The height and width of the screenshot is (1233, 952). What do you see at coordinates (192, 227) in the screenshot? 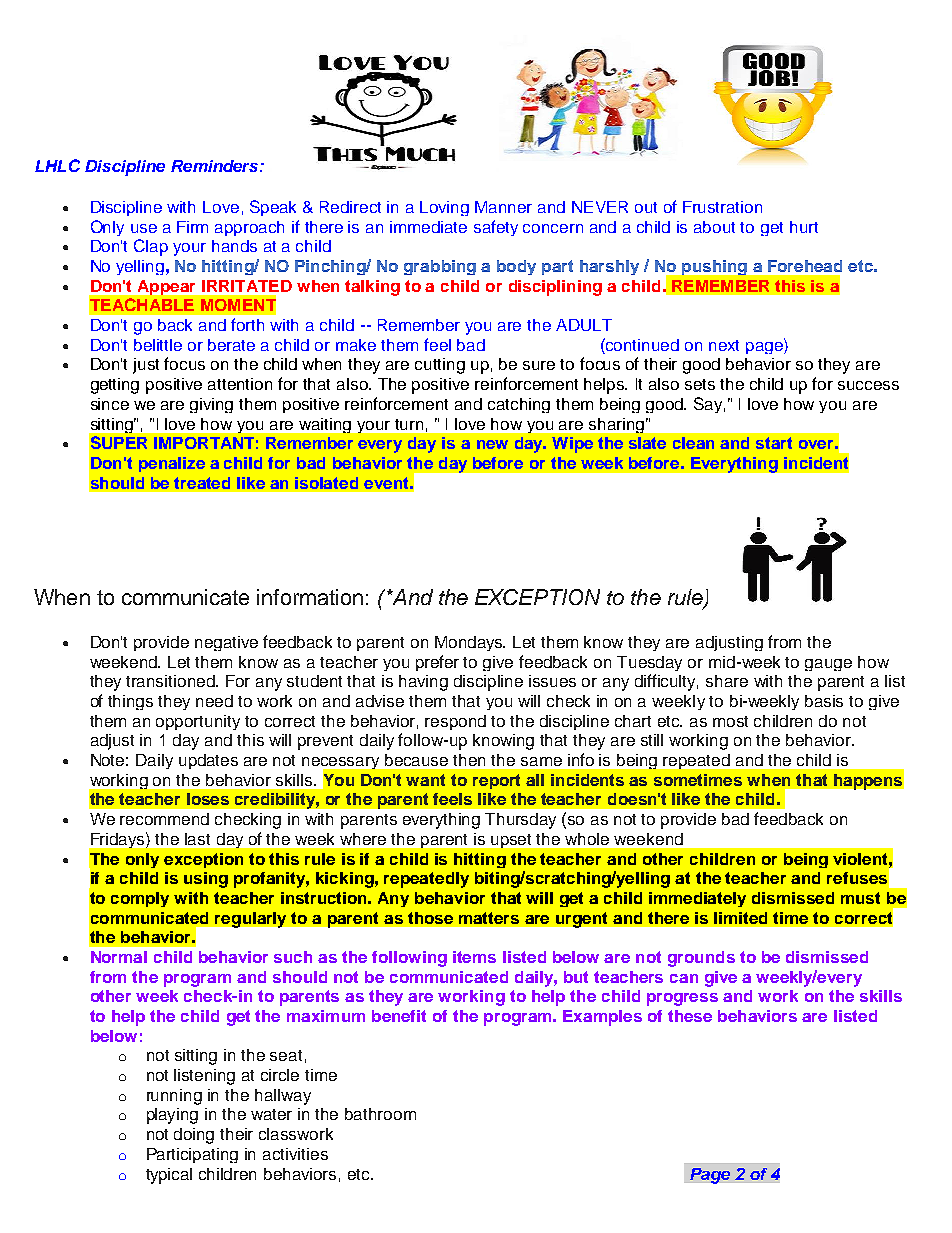
I see `Firm` at bounding box center [192, 227].
